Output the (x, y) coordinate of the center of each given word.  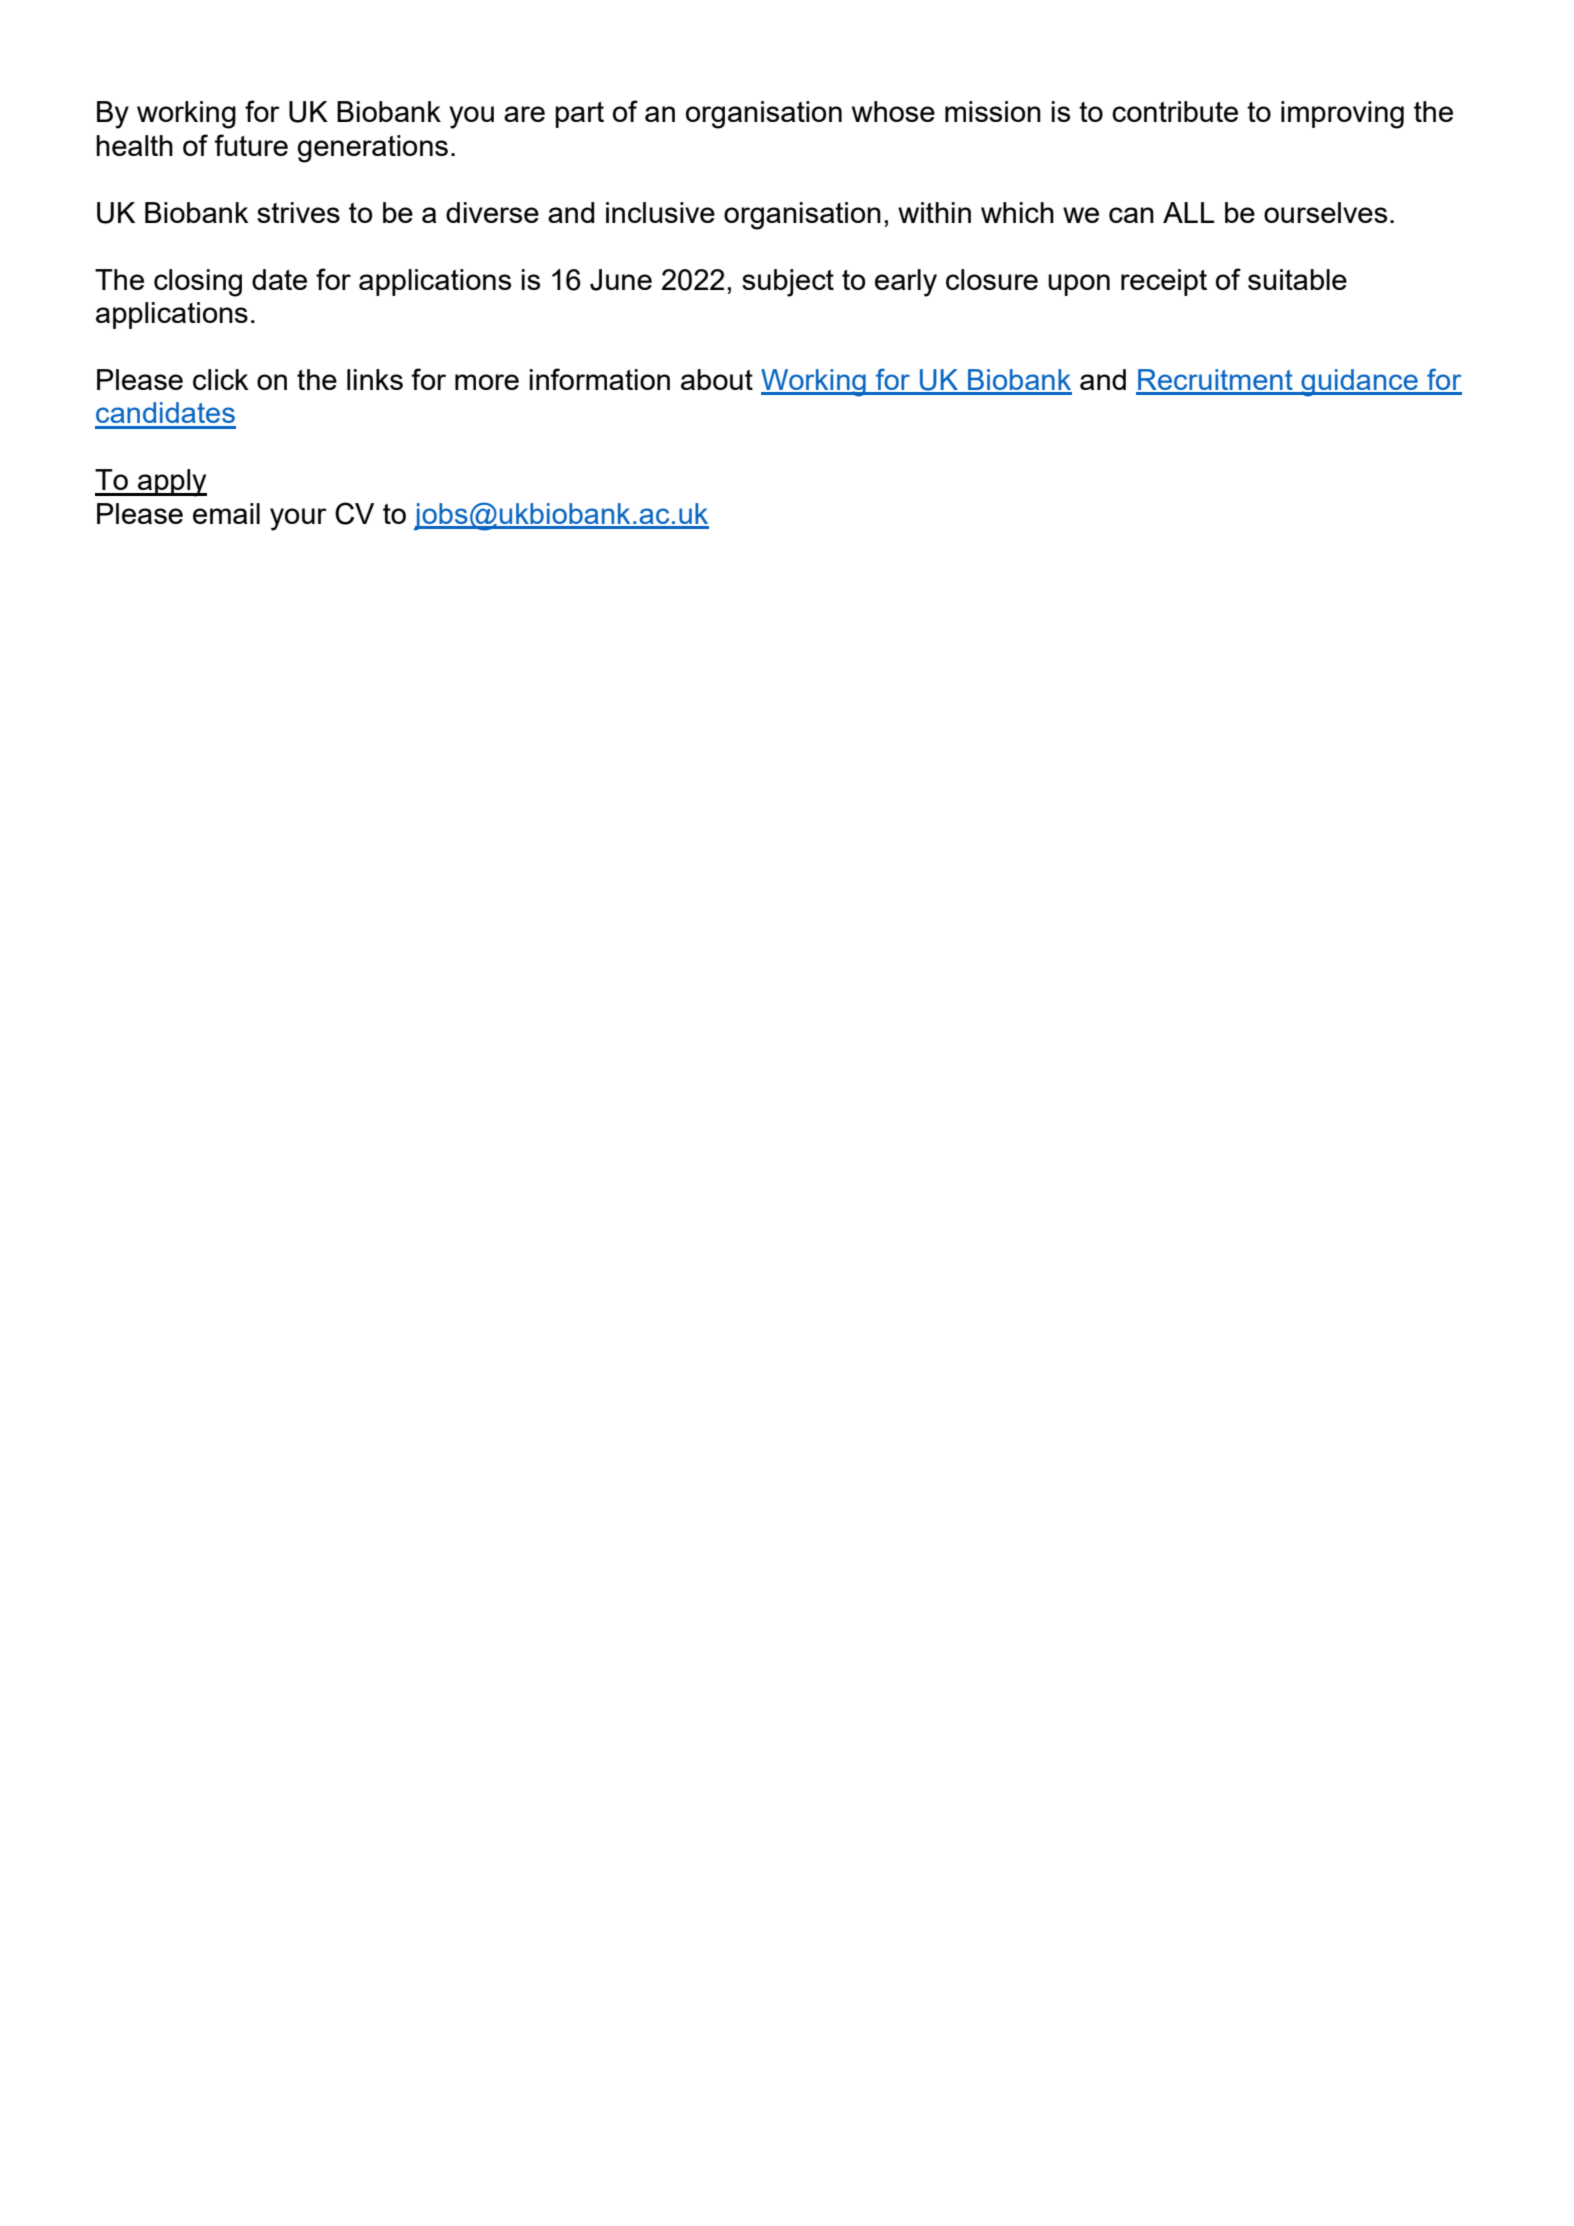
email (226, 513)
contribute (1175, 111)
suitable (1297, 279)
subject (788, 283)
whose (893, 111)
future (251, 145)
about (717, 379)
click (221, 379)
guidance (1359, 383)
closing (198, 283)
